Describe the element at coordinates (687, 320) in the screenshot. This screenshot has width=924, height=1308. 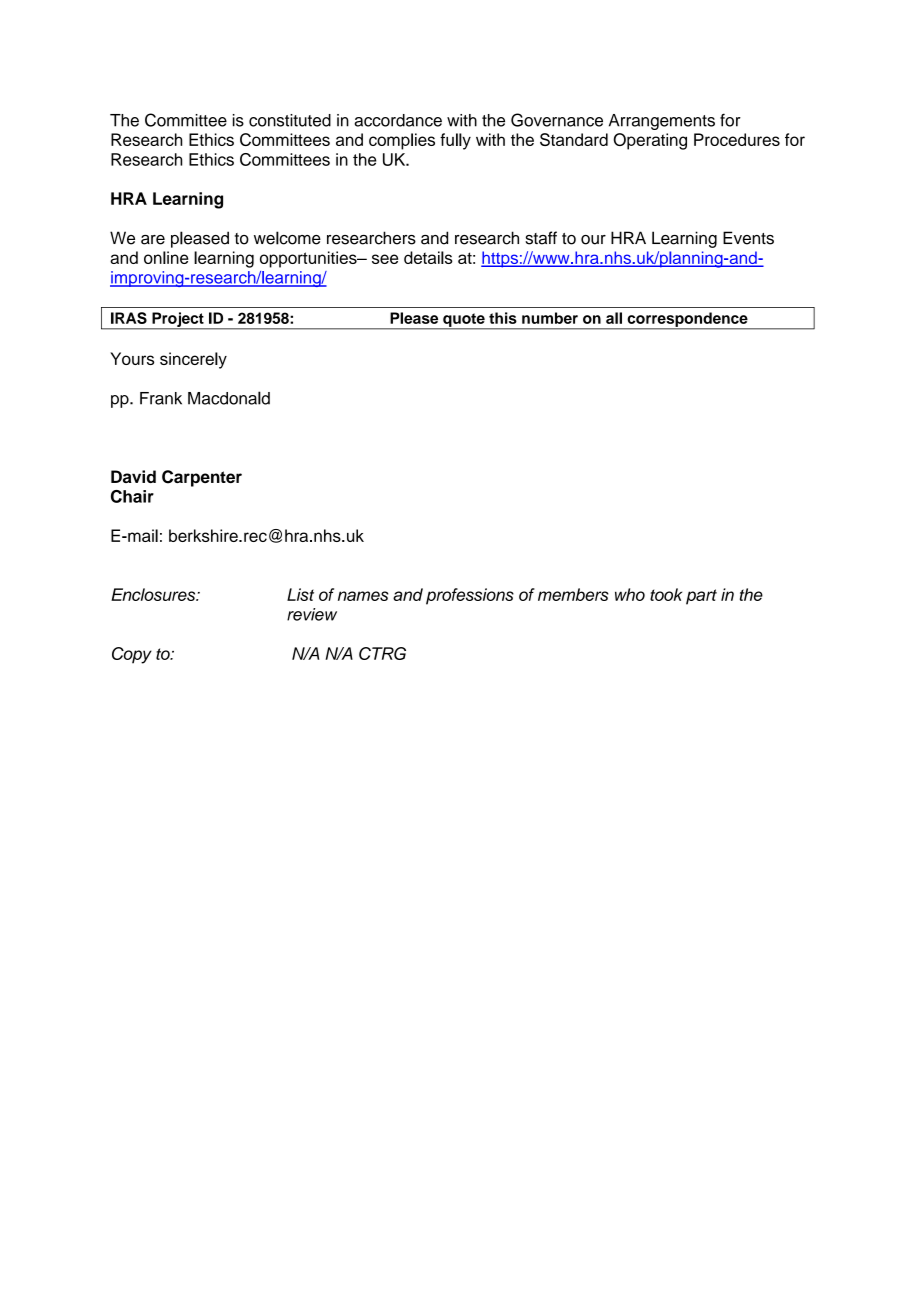
I see `correspondence` at that location.
